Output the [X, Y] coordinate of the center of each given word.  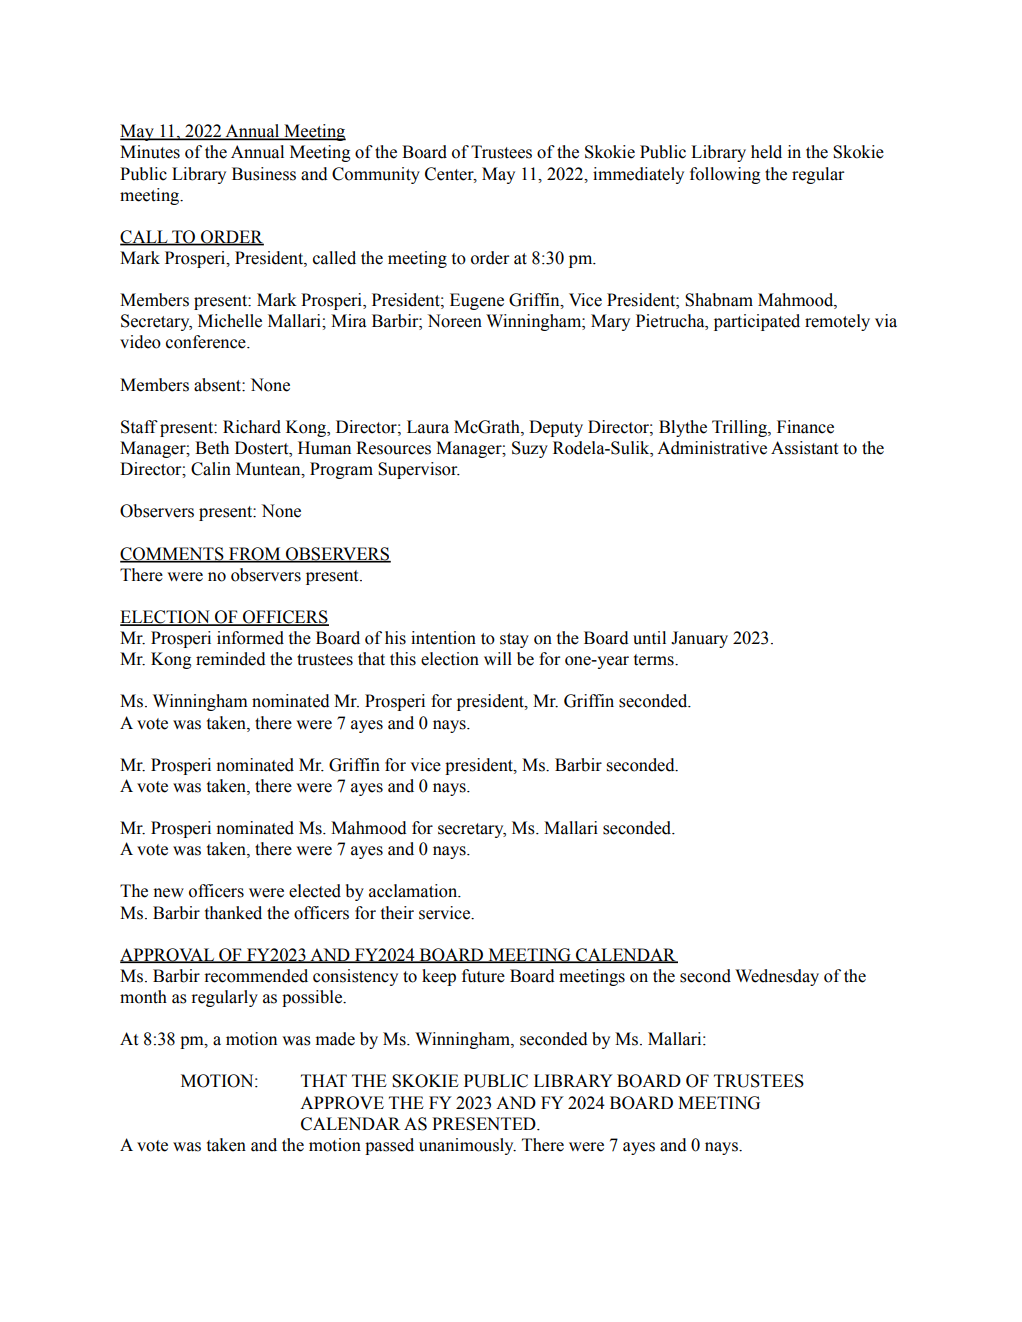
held [766, 152]
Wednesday [777, 977]
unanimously [467, 1146]
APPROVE [342, 1103]
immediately [638, 175]
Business [264, 174]
